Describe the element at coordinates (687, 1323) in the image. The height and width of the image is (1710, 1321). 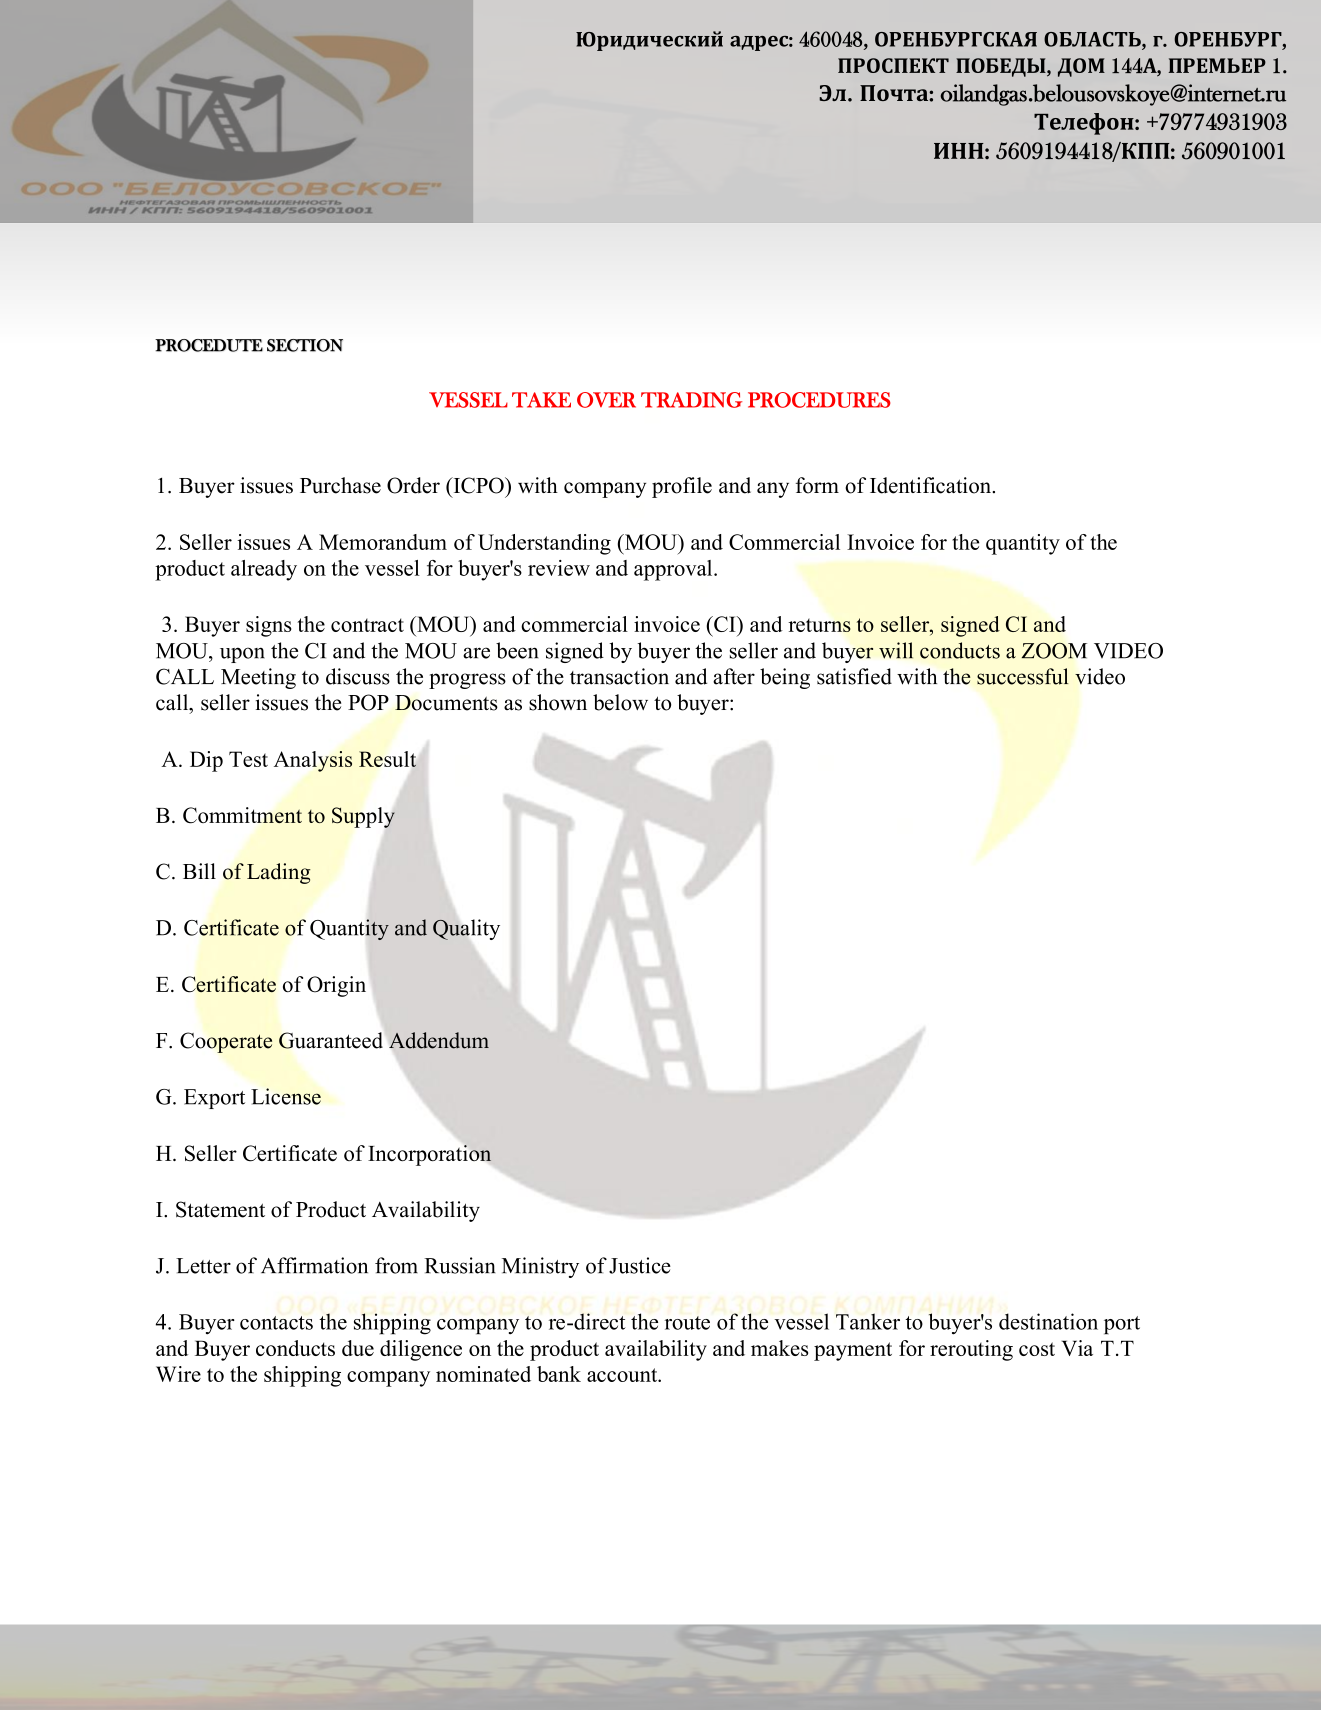
I see `route` at that location.
